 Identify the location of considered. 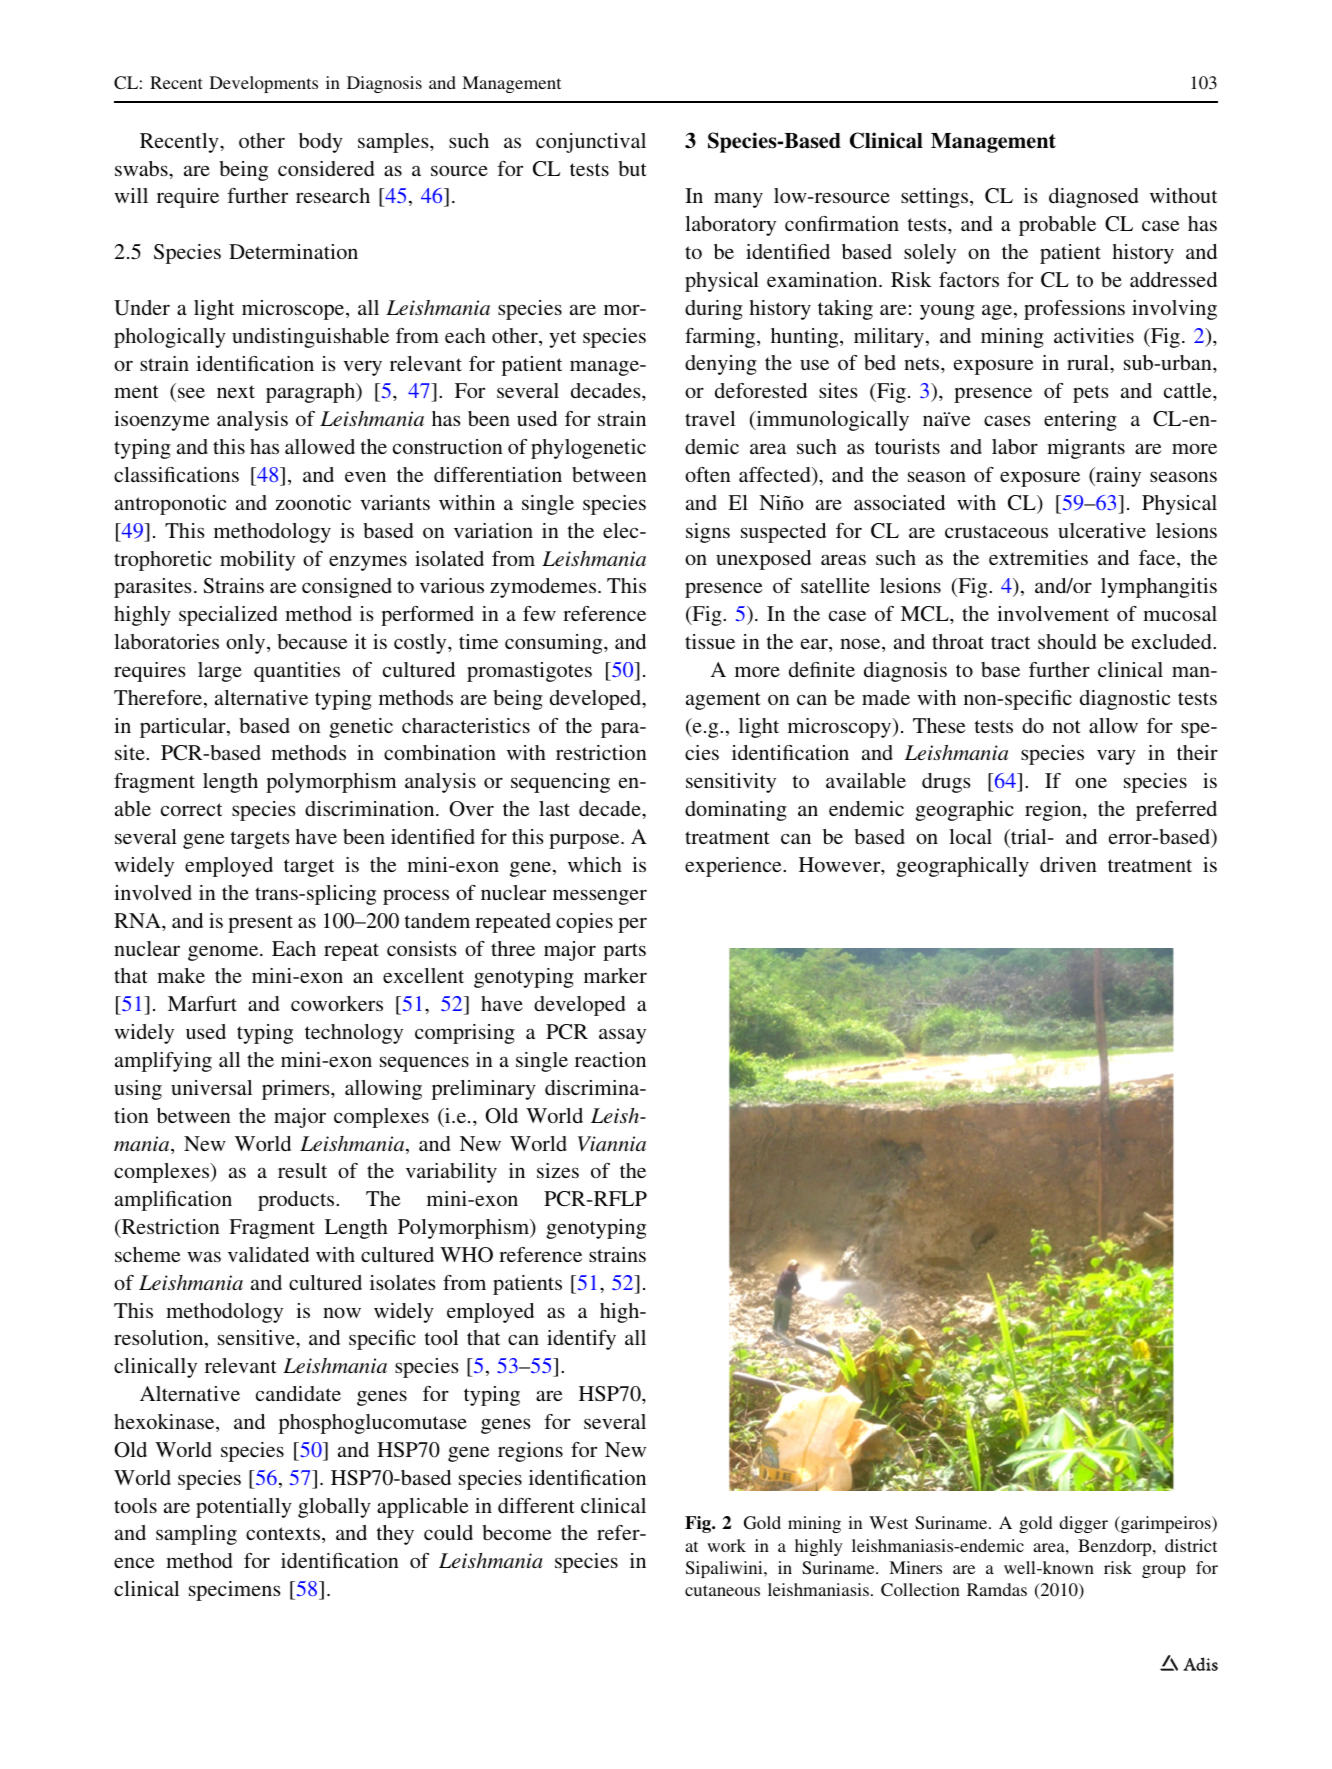
(326, 168).
